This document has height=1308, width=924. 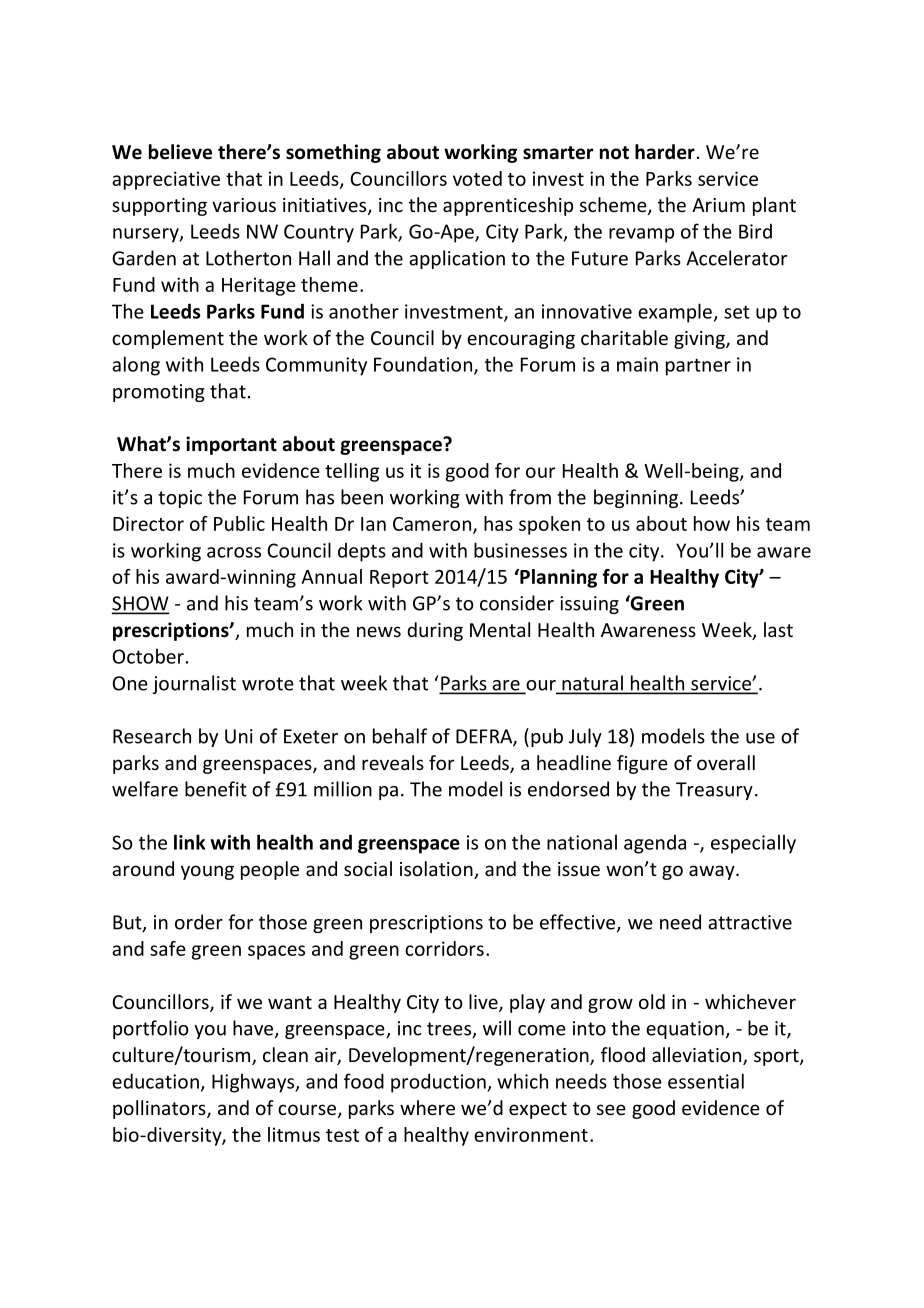 I want to click on during, so click(x=435, y=631).
